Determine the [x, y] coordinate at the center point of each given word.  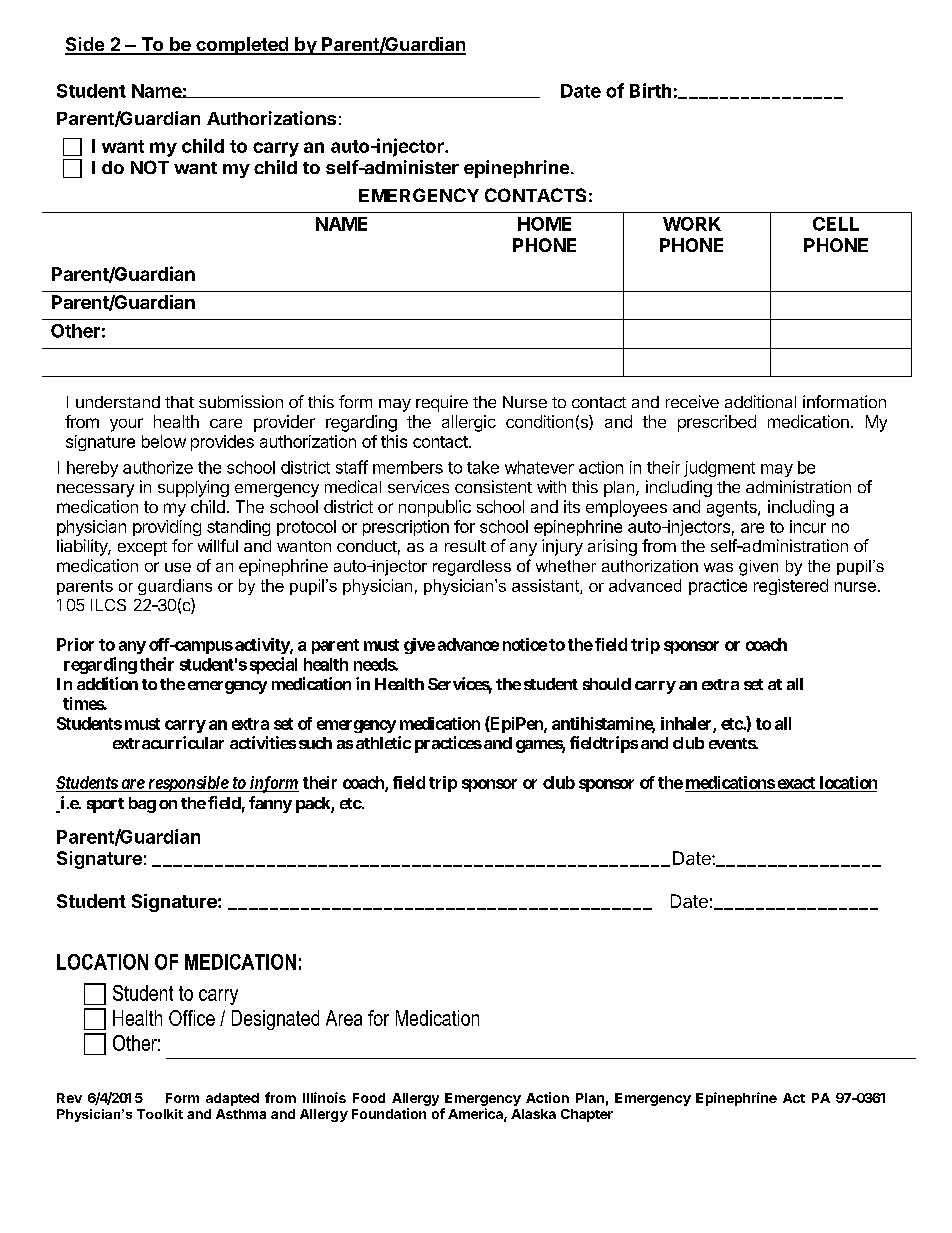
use [178, 567]
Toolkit [160, 1114]
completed [242, 46]
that [179, 402]
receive [692, 401]
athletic [383, 742]
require [442, 403]
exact [796, 783]
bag [142, 805]
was [718, 567]
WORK [692, 224]
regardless [472, 568]
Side [85, 45]
